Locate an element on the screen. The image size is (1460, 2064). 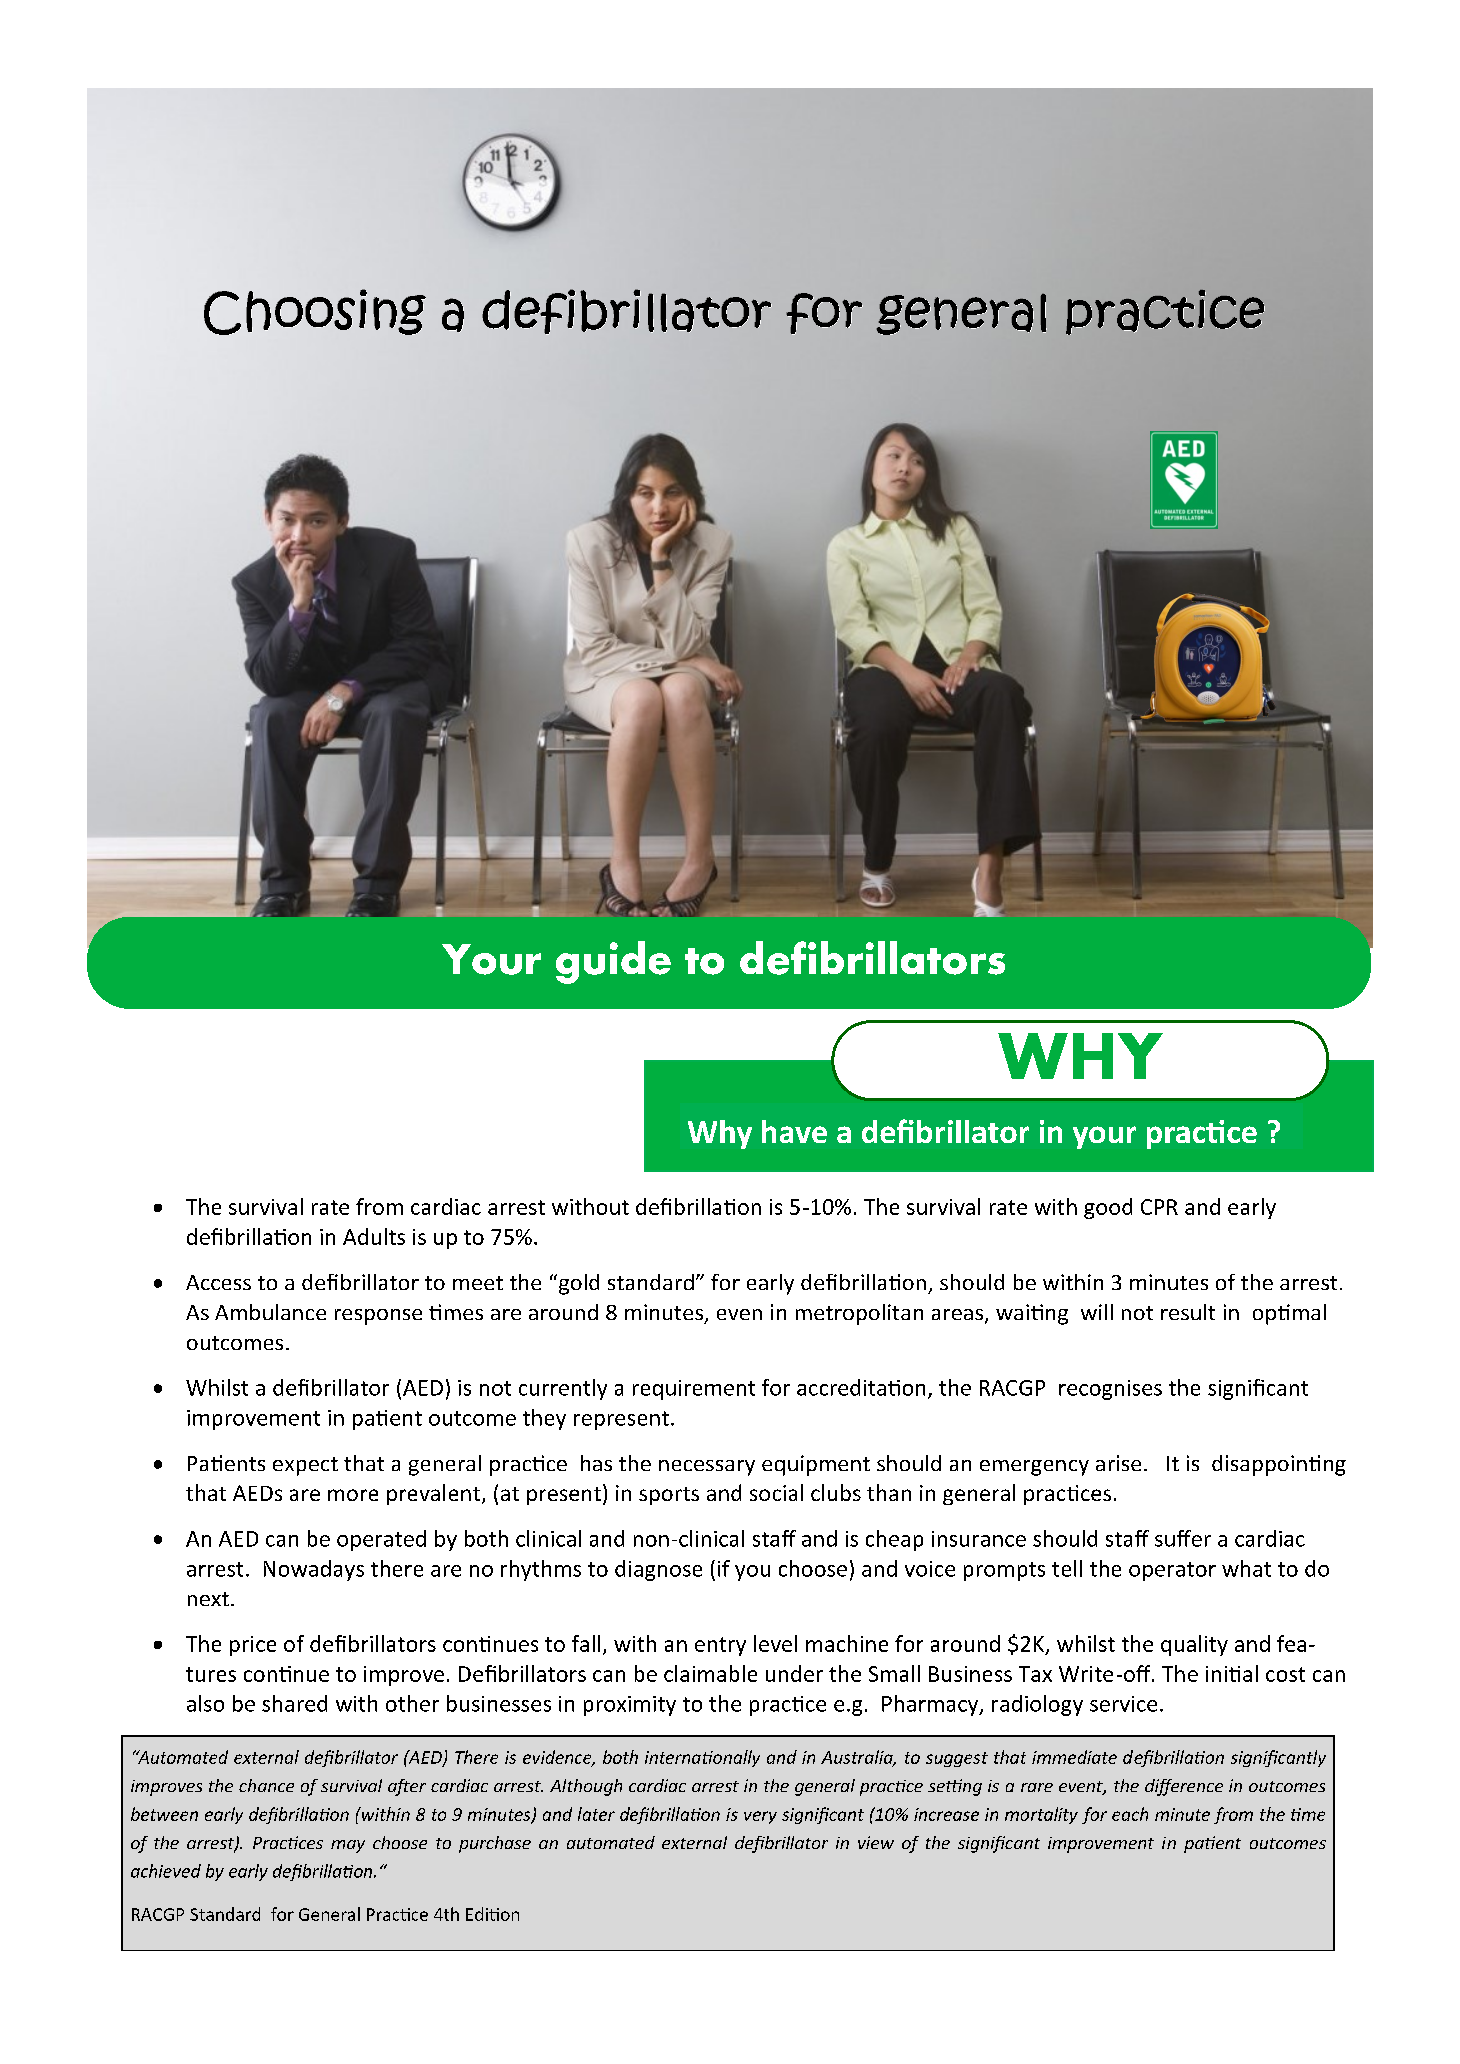
may is located at coordinates (348, 1846).
